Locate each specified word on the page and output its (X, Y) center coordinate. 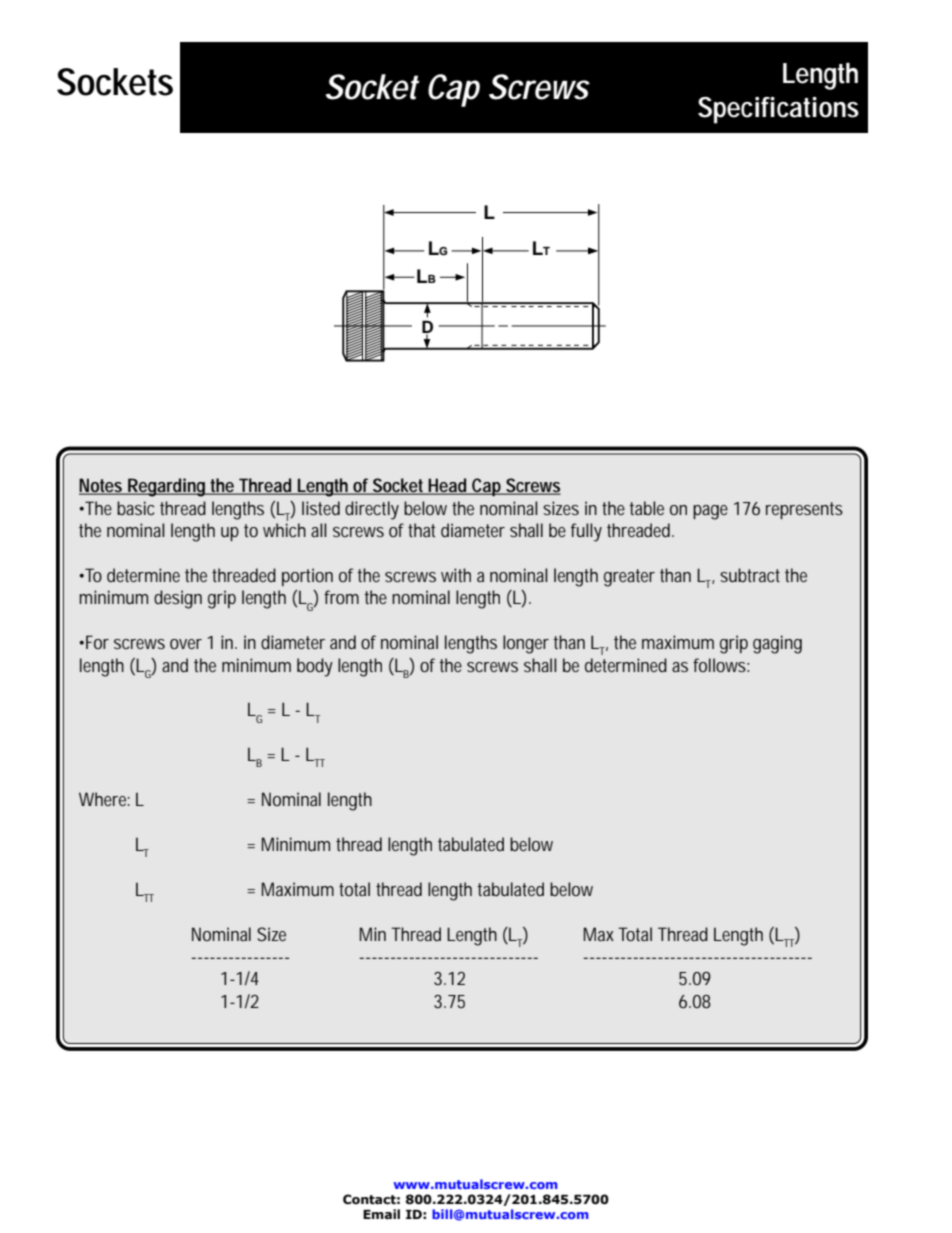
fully (586, 532)
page (710, 512)
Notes (102, 486)
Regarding (167, 487)
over (186, 644)
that (422, 530)
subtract (750, 575)
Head (448, 486)
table (646, 508)
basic (135, 508)
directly (372, 510)
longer (526, 644)
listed (321, 508)
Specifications (778, 110)
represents (804, 510)
